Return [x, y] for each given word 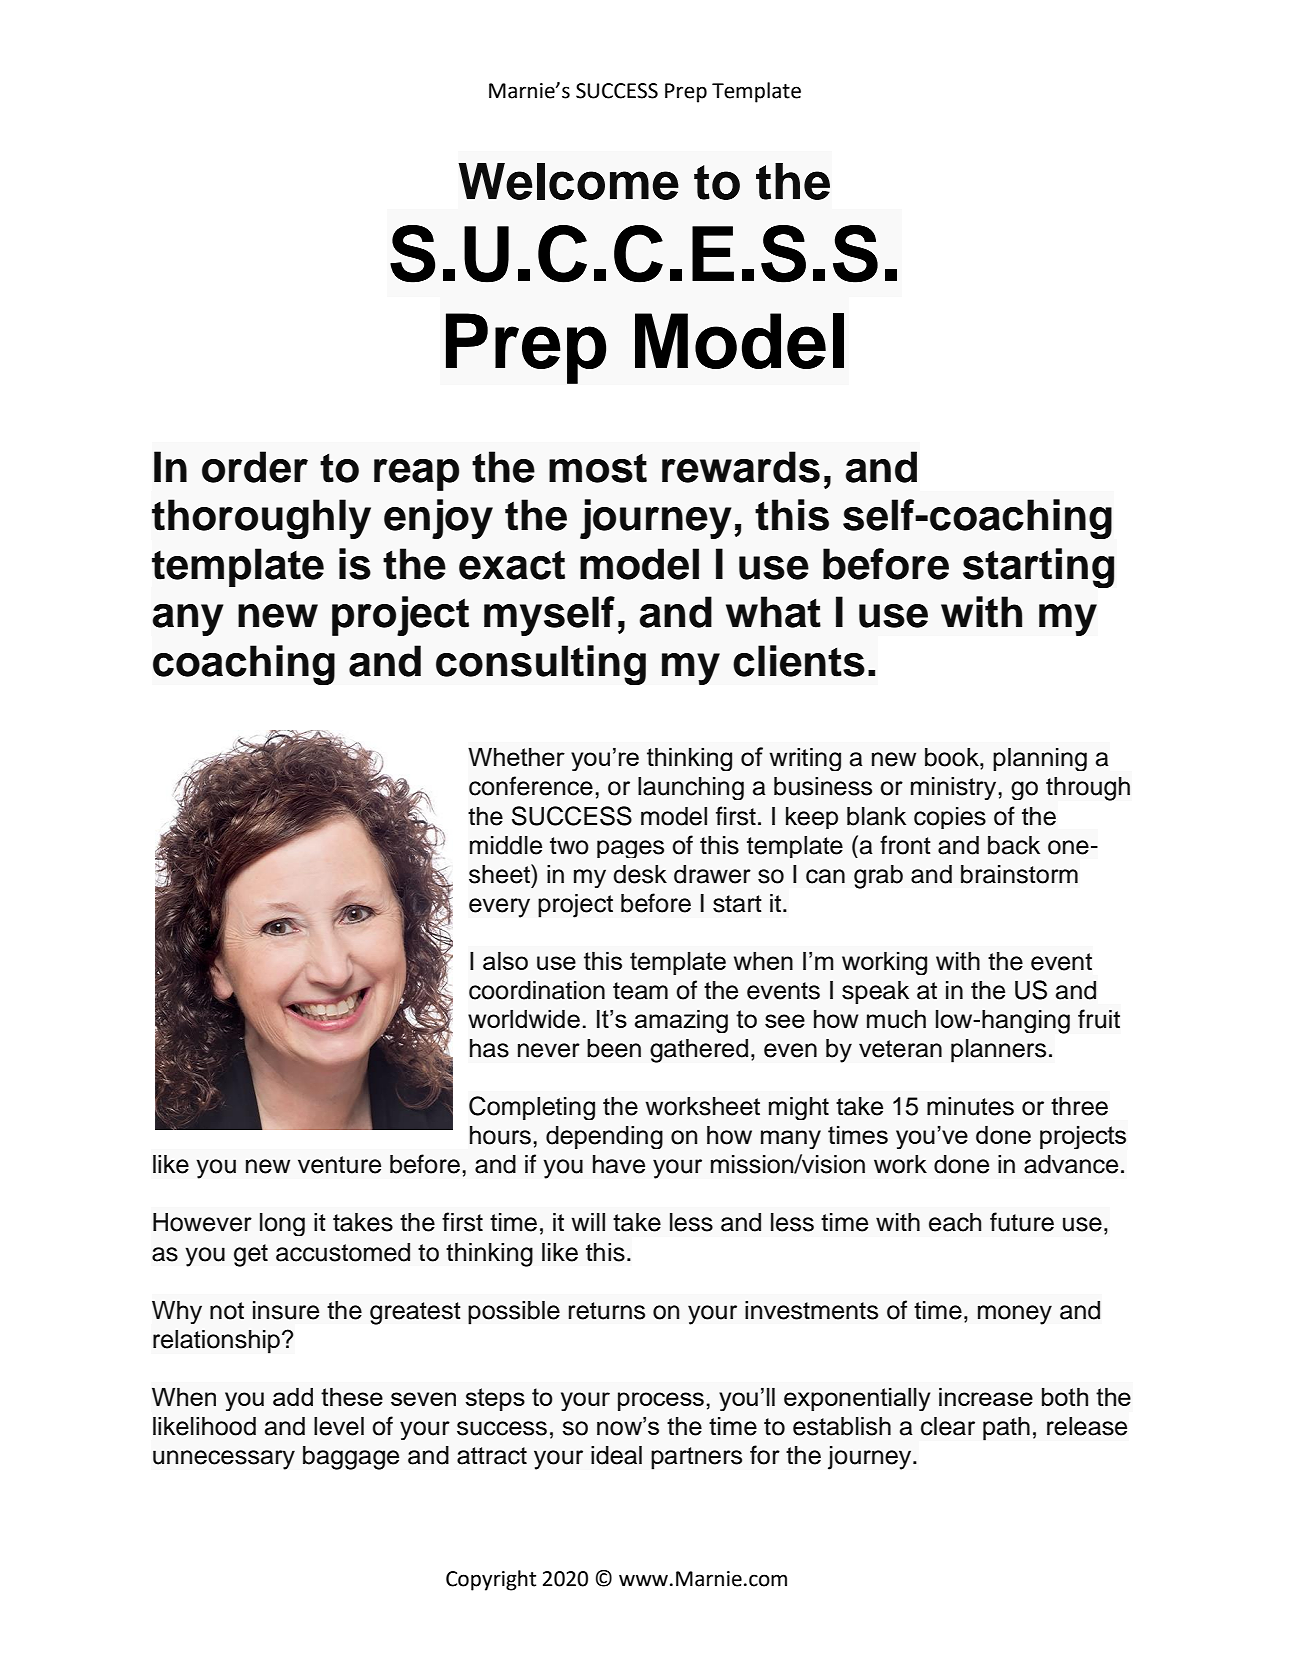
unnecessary [224, 1460]
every [499, 908]
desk [640, 874]
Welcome [568, 181]
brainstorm [1019, 874]
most [598, 468]
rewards [741, 467]
